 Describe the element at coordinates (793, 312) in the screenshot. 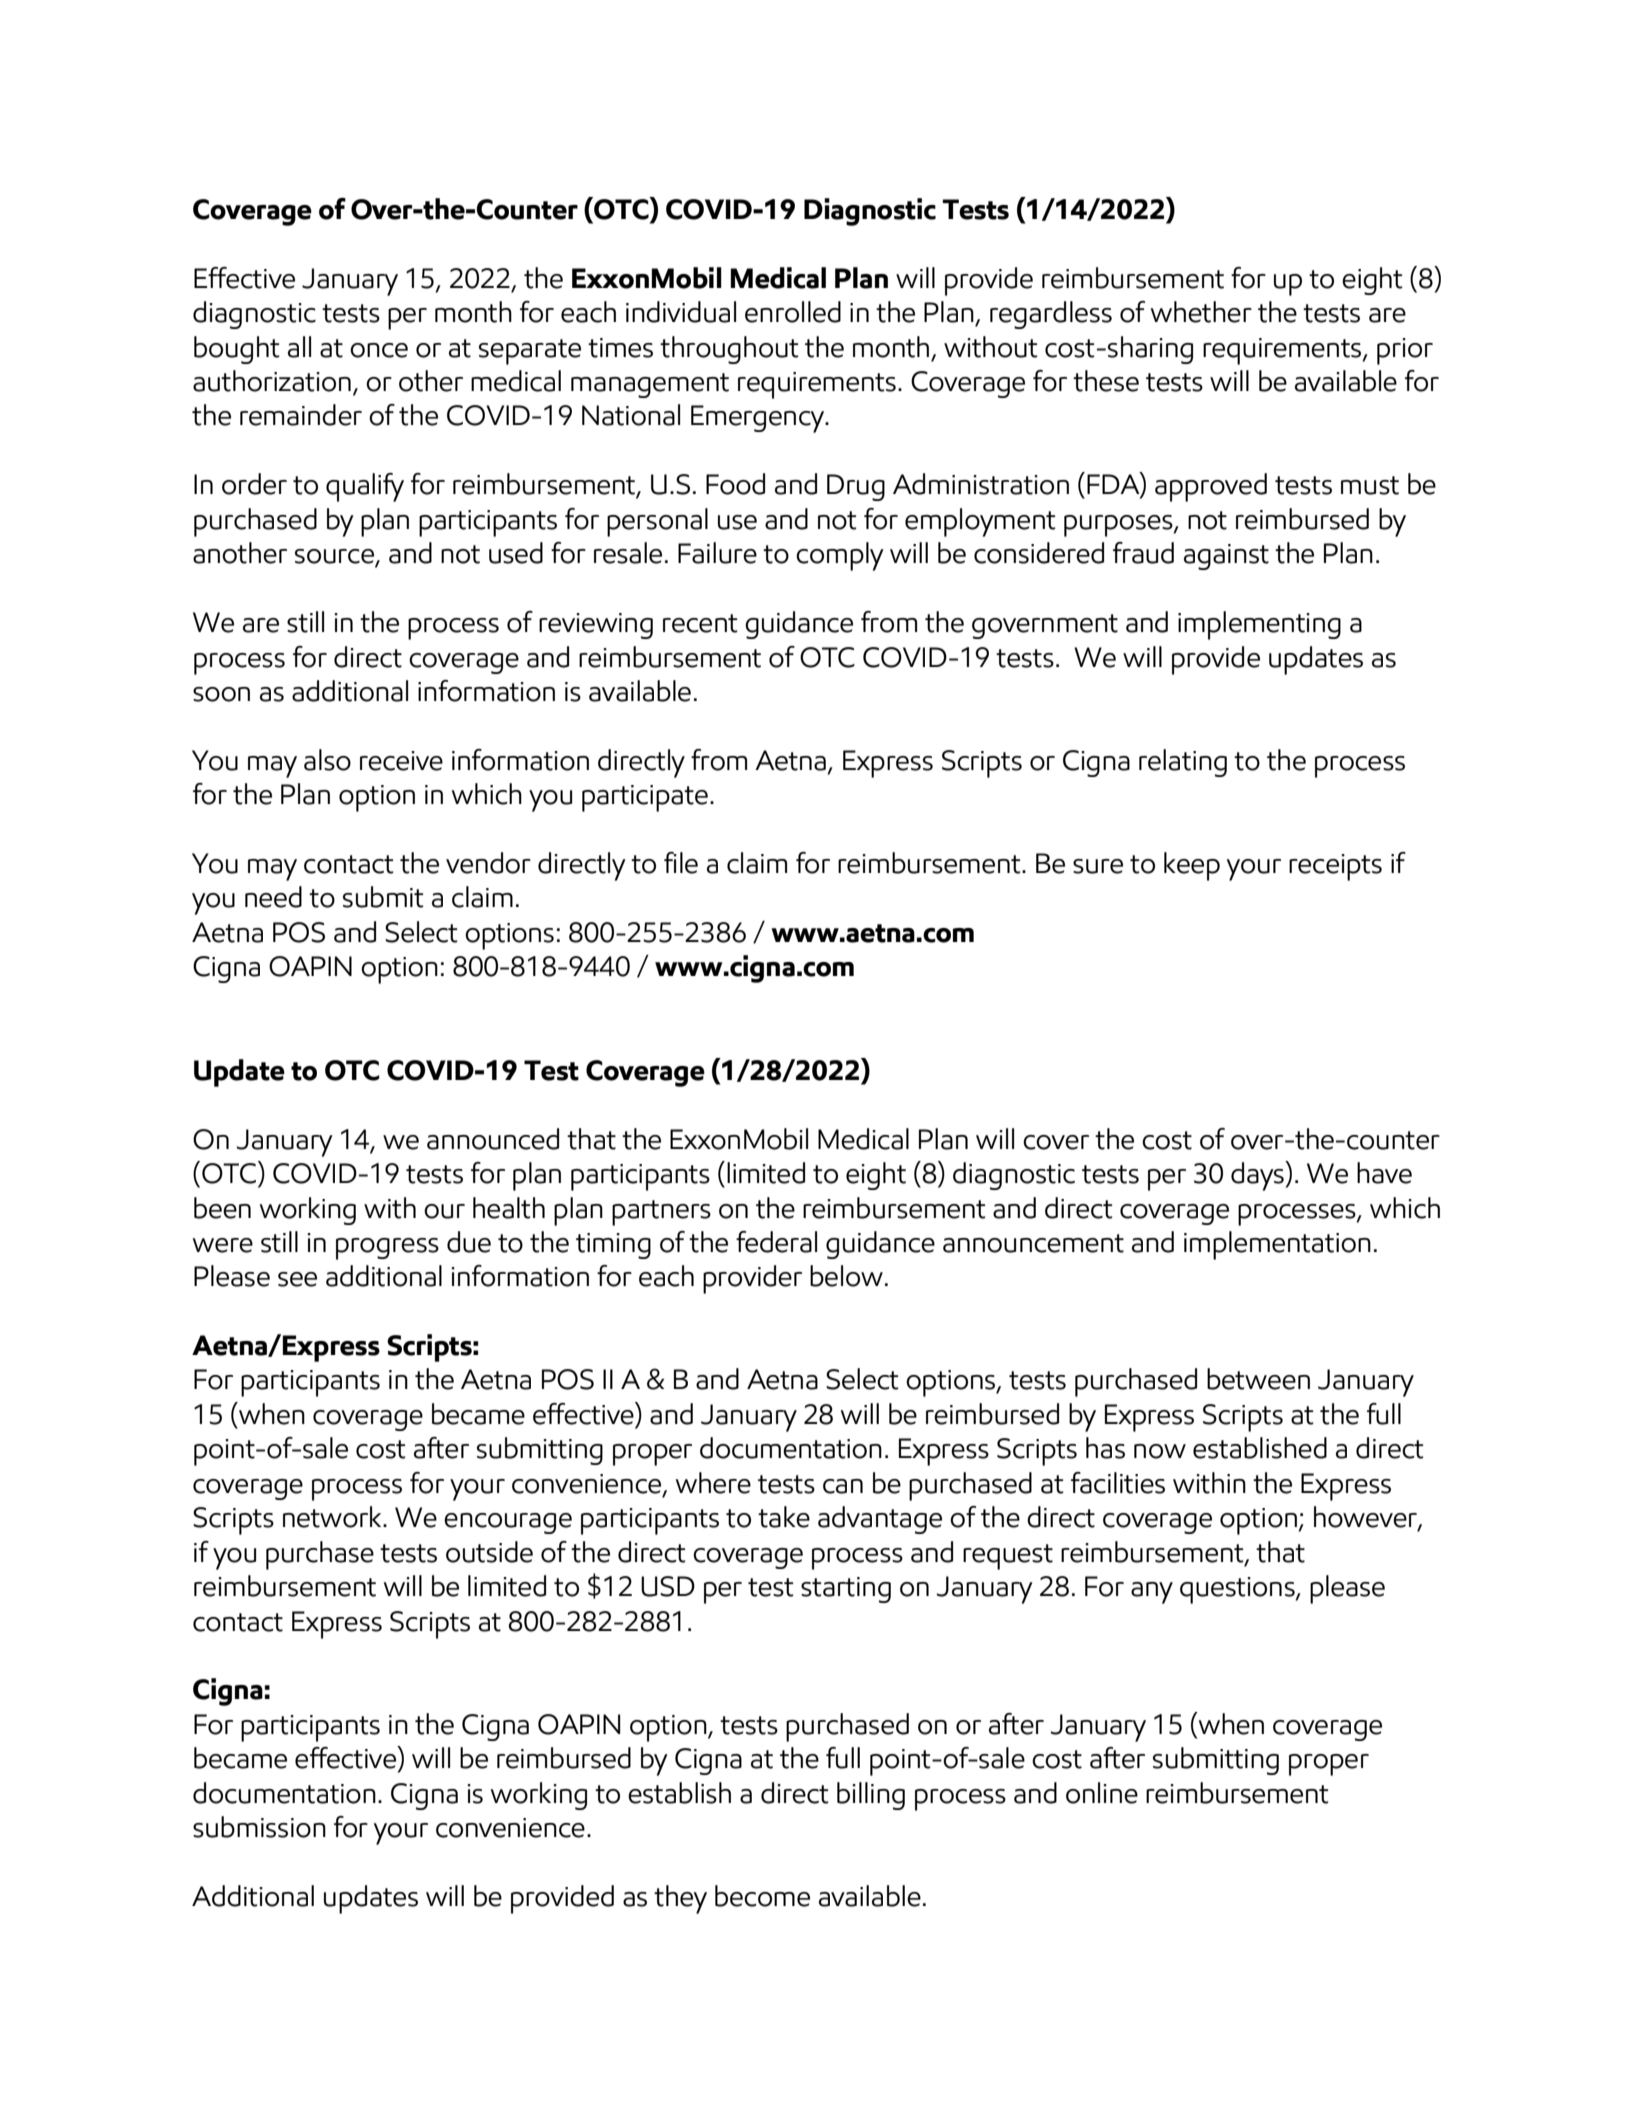

I see `enrolled` at that location.
